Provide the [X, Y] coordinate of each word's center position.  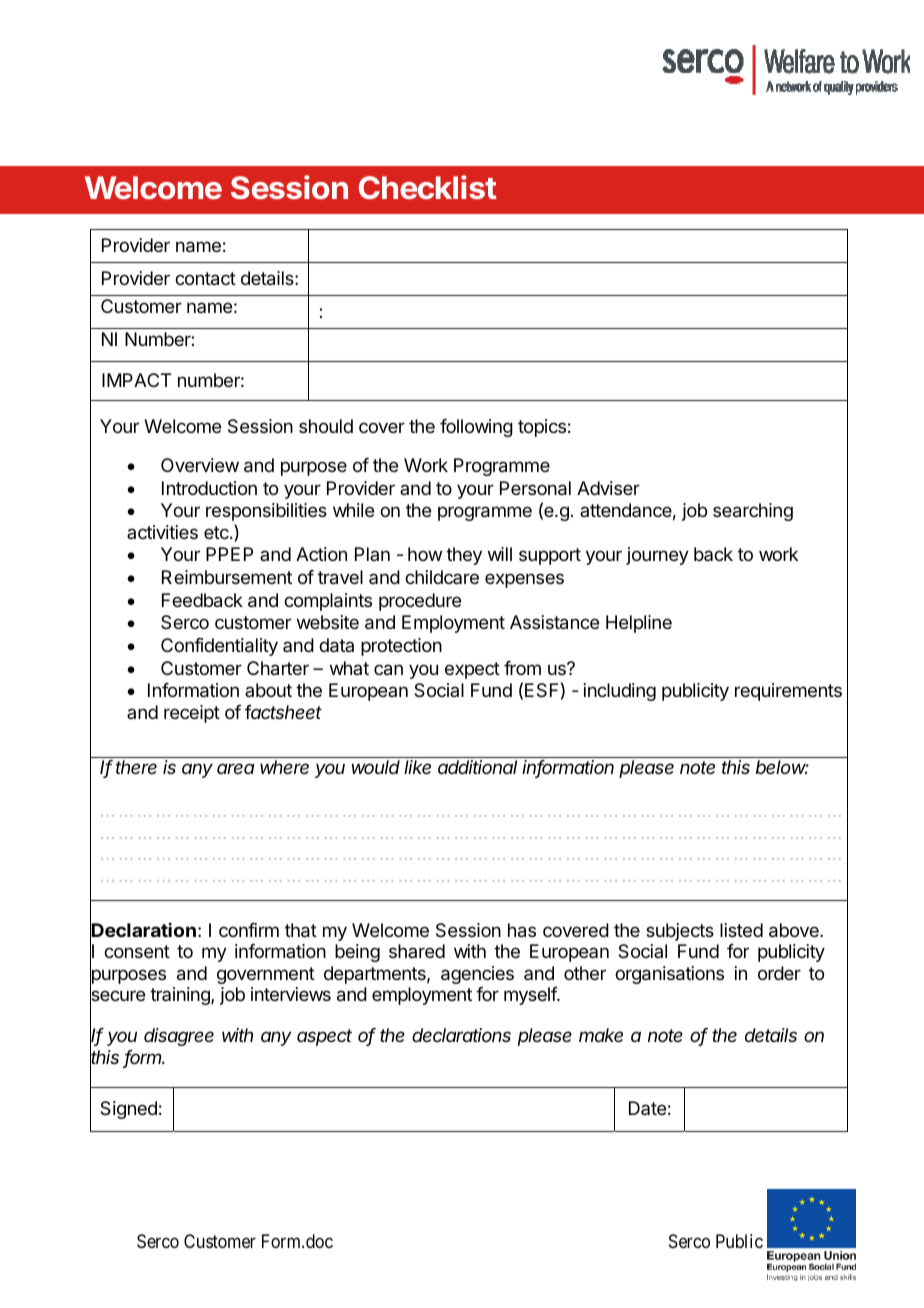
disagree [179, 1037]
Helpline [639, 624]
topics [542, 428]
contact [205, 279]
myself [531, 996]
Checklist [428, 187]
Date [647, 1108]
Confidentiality [219, 647]
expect [472, 670]
